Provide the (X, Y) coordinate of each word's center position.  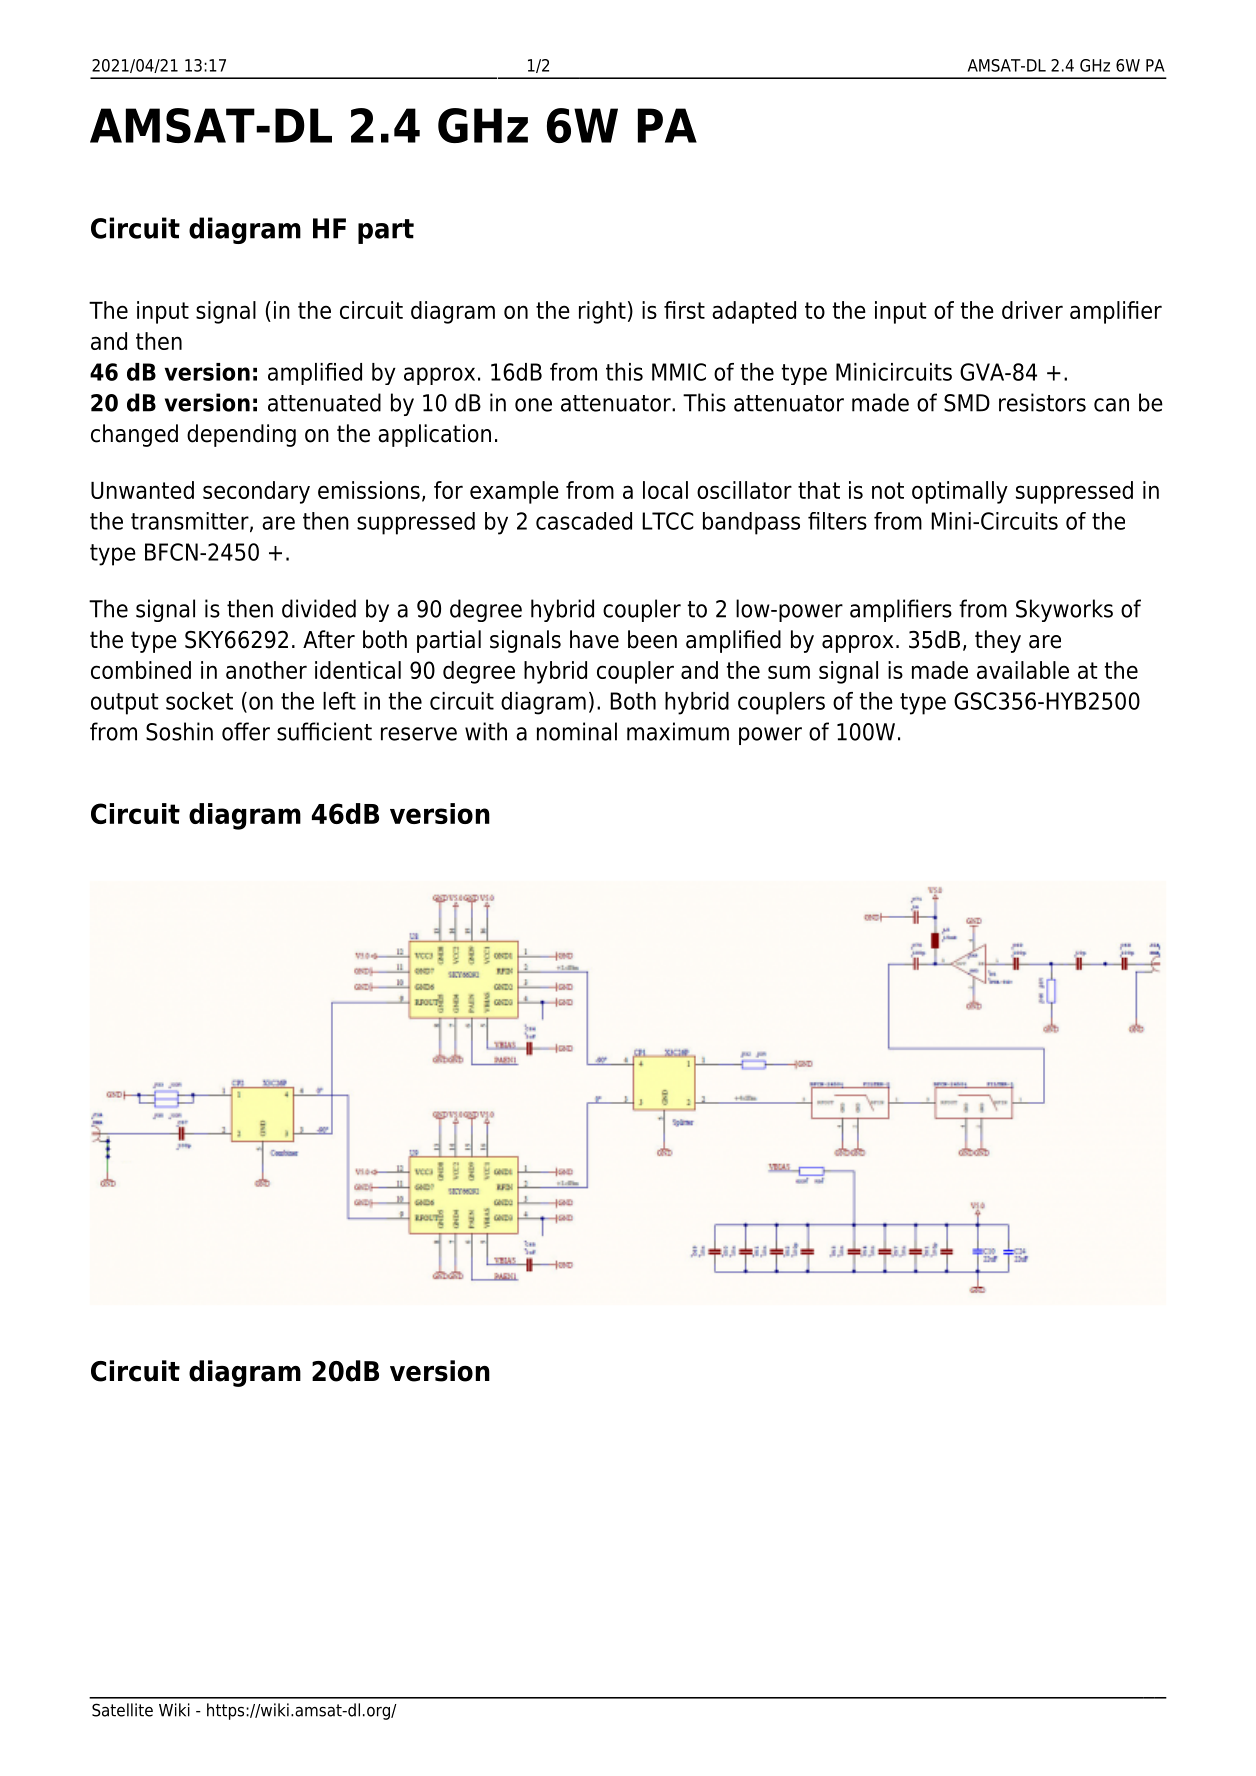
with (486, 731)
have (594, 639)
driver (1032, 310)
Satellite (122, 1710)
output (124, 704)
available (1023, 670)
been (652, 639)
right (602, 312)
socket (199, 701)
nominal (577, 731)
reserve (419, 734)
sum (789, 672)
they (998, 641)
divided (319, 608)
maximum (678, 731)
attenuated (324, 402)
